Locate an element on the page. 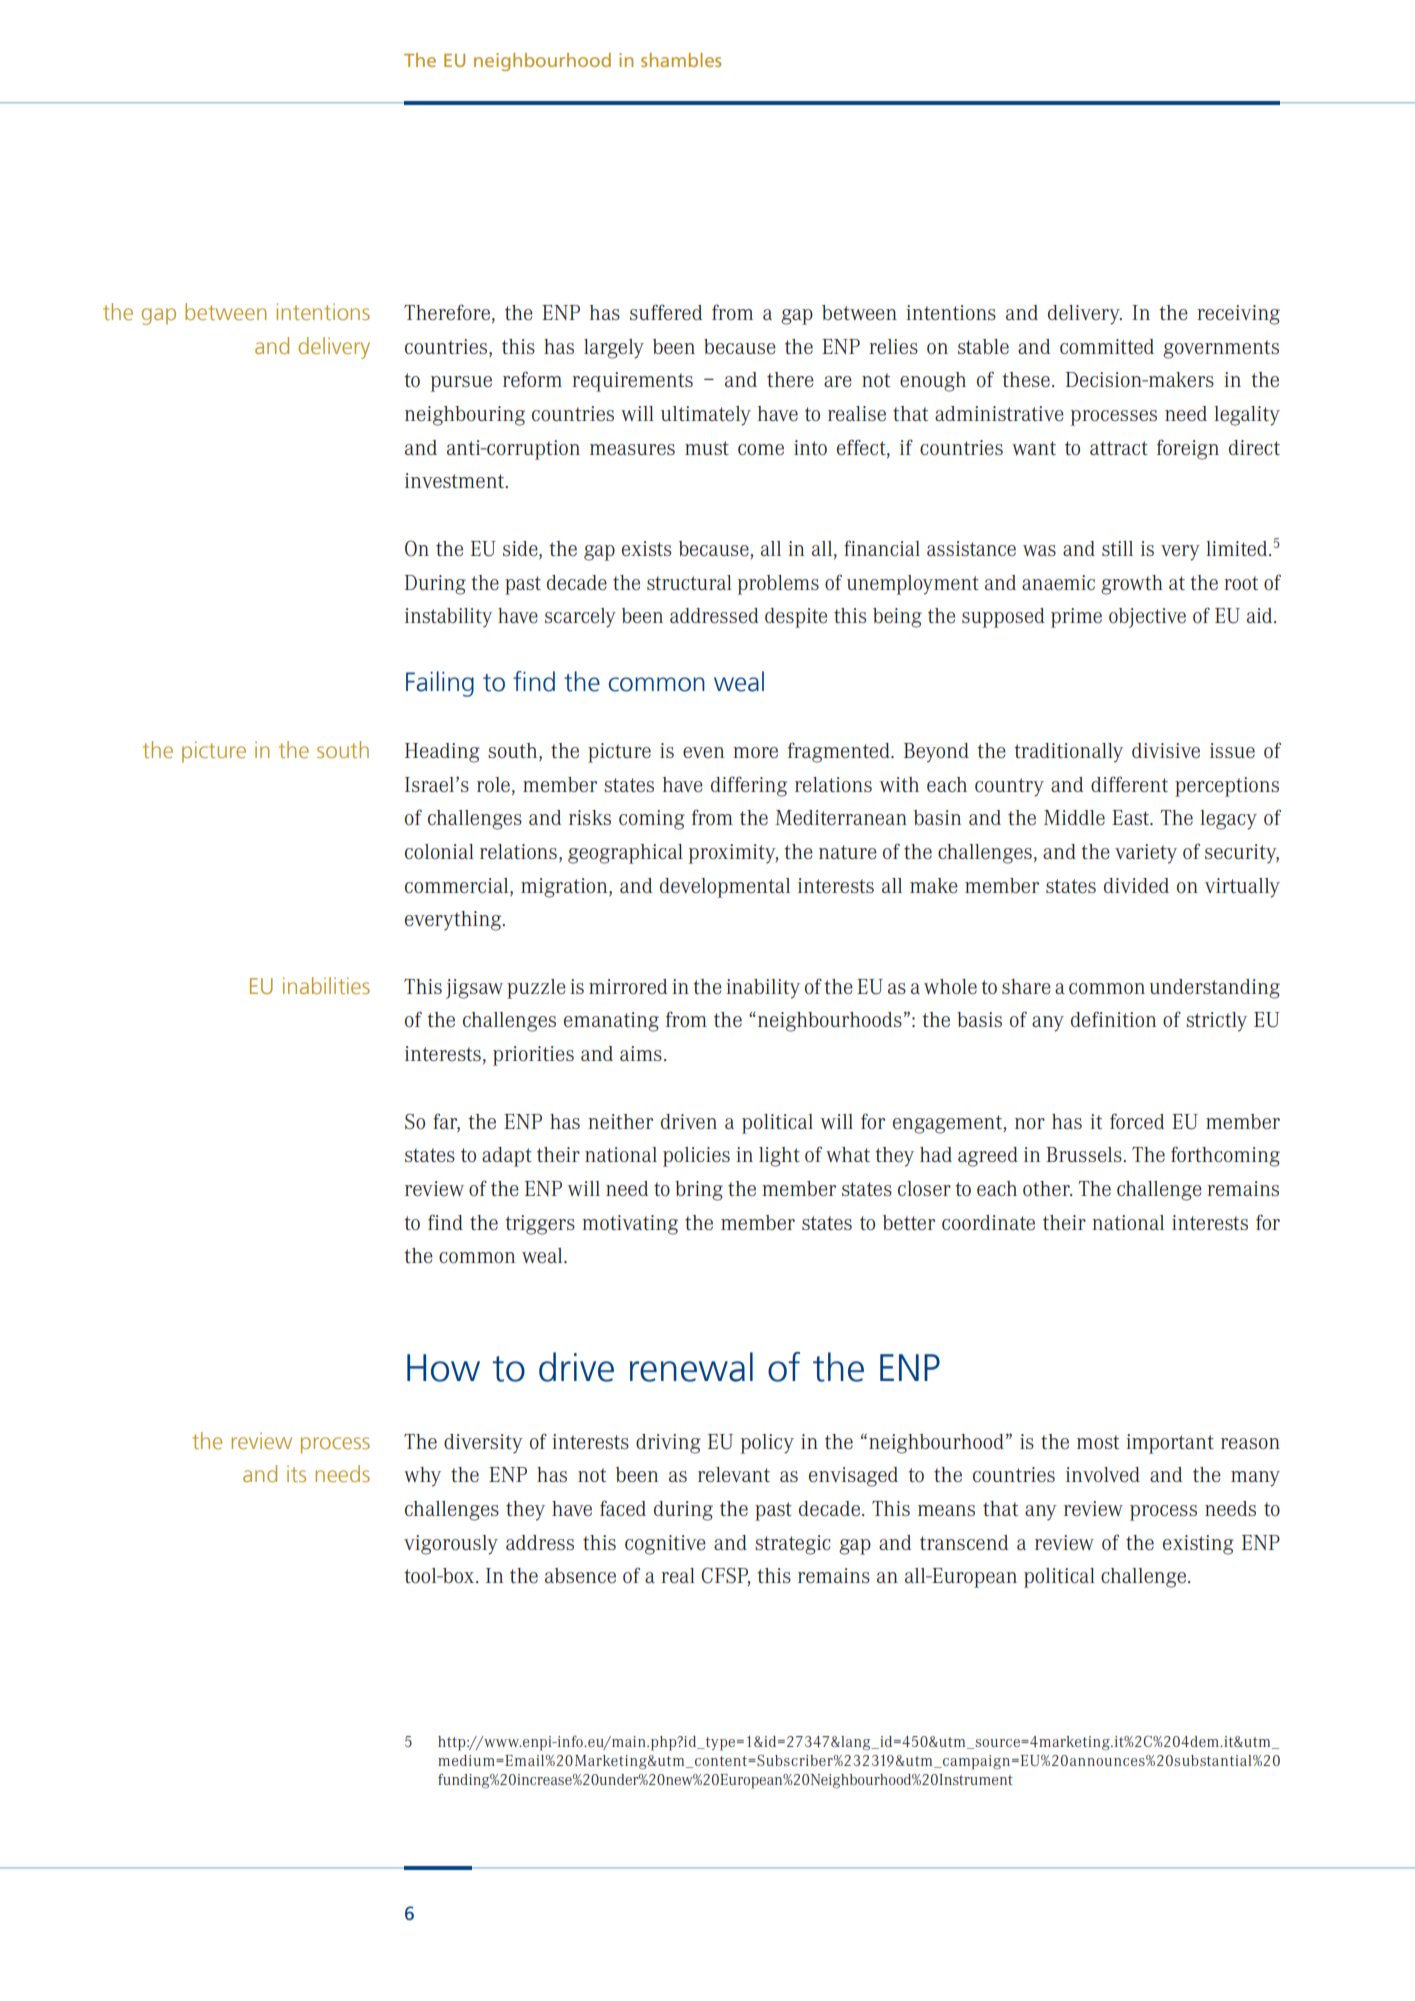 The height and width of the page is (2001, 1415). suffered is located at coordinates (666, 312).
